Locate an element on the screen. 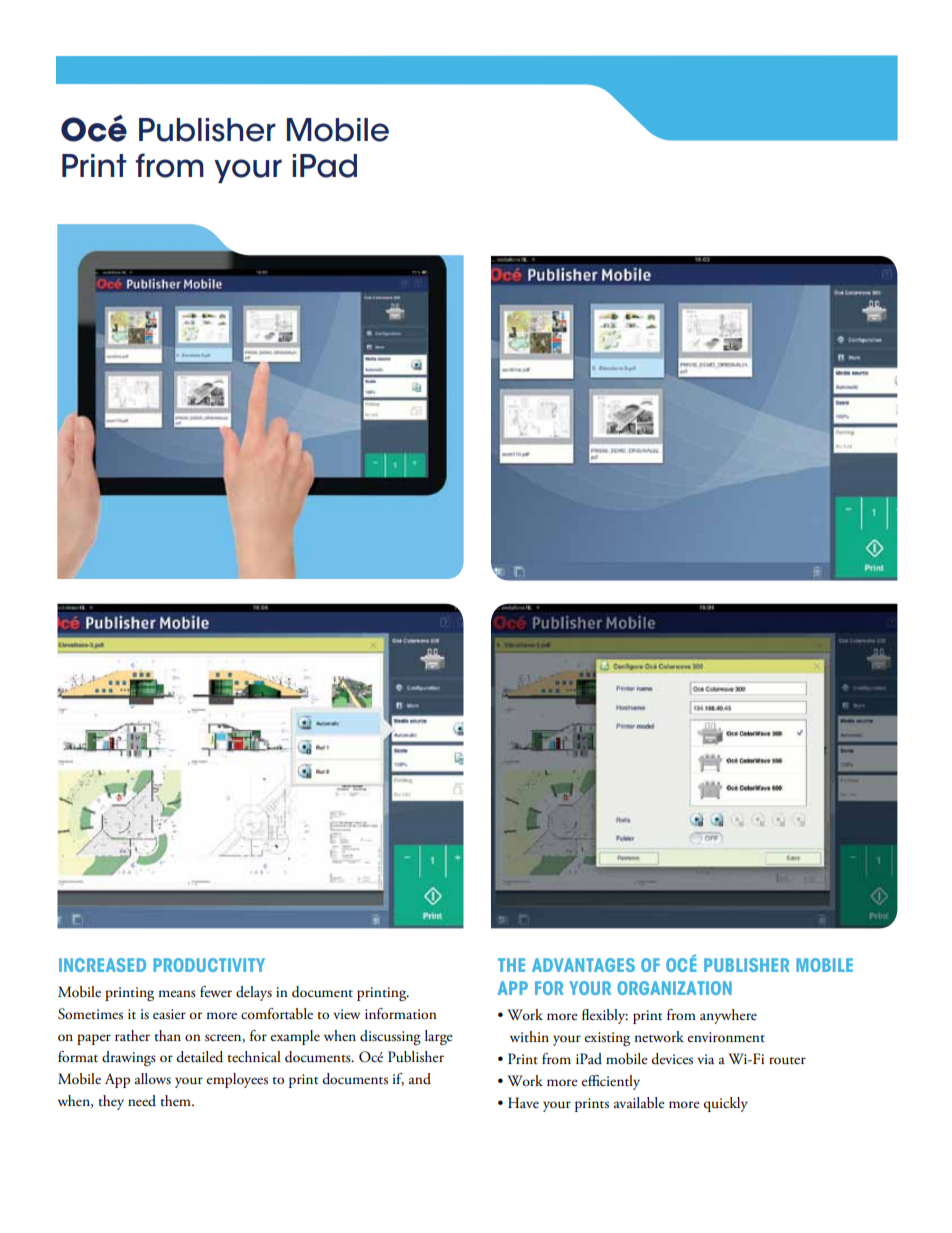 The width and height of the screenshot is (952, 1233). advantages is located at coordinates (583, 965).
